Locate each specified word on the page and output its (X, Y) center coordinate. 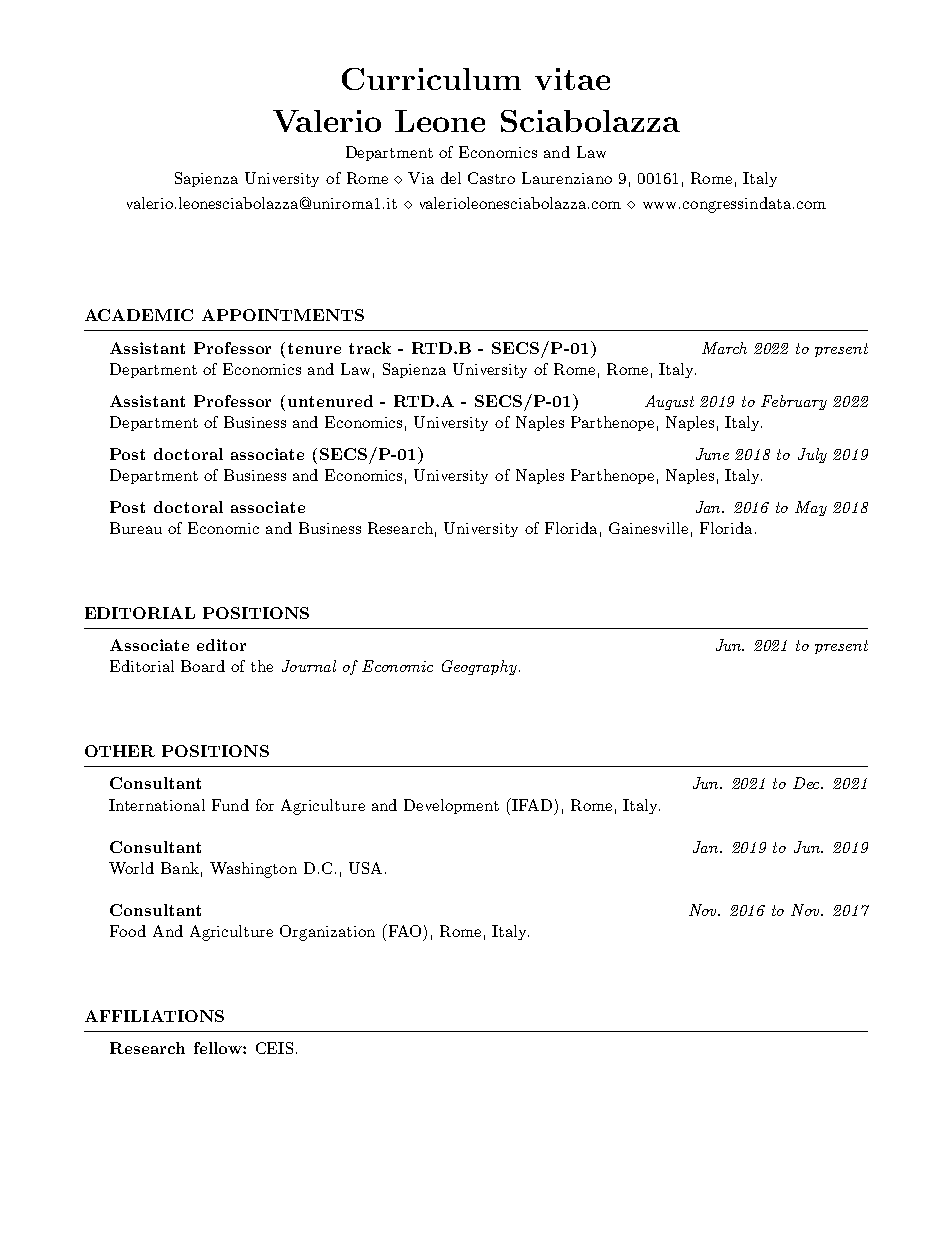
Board (203, 666)
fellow (219, 1048)
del (451, 178)
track (370, 348)
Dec (808, 783)
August (669, 402)
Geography (481, 667)
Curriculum (431, 79)
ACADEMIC (139, 315)
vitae (572, 79)
